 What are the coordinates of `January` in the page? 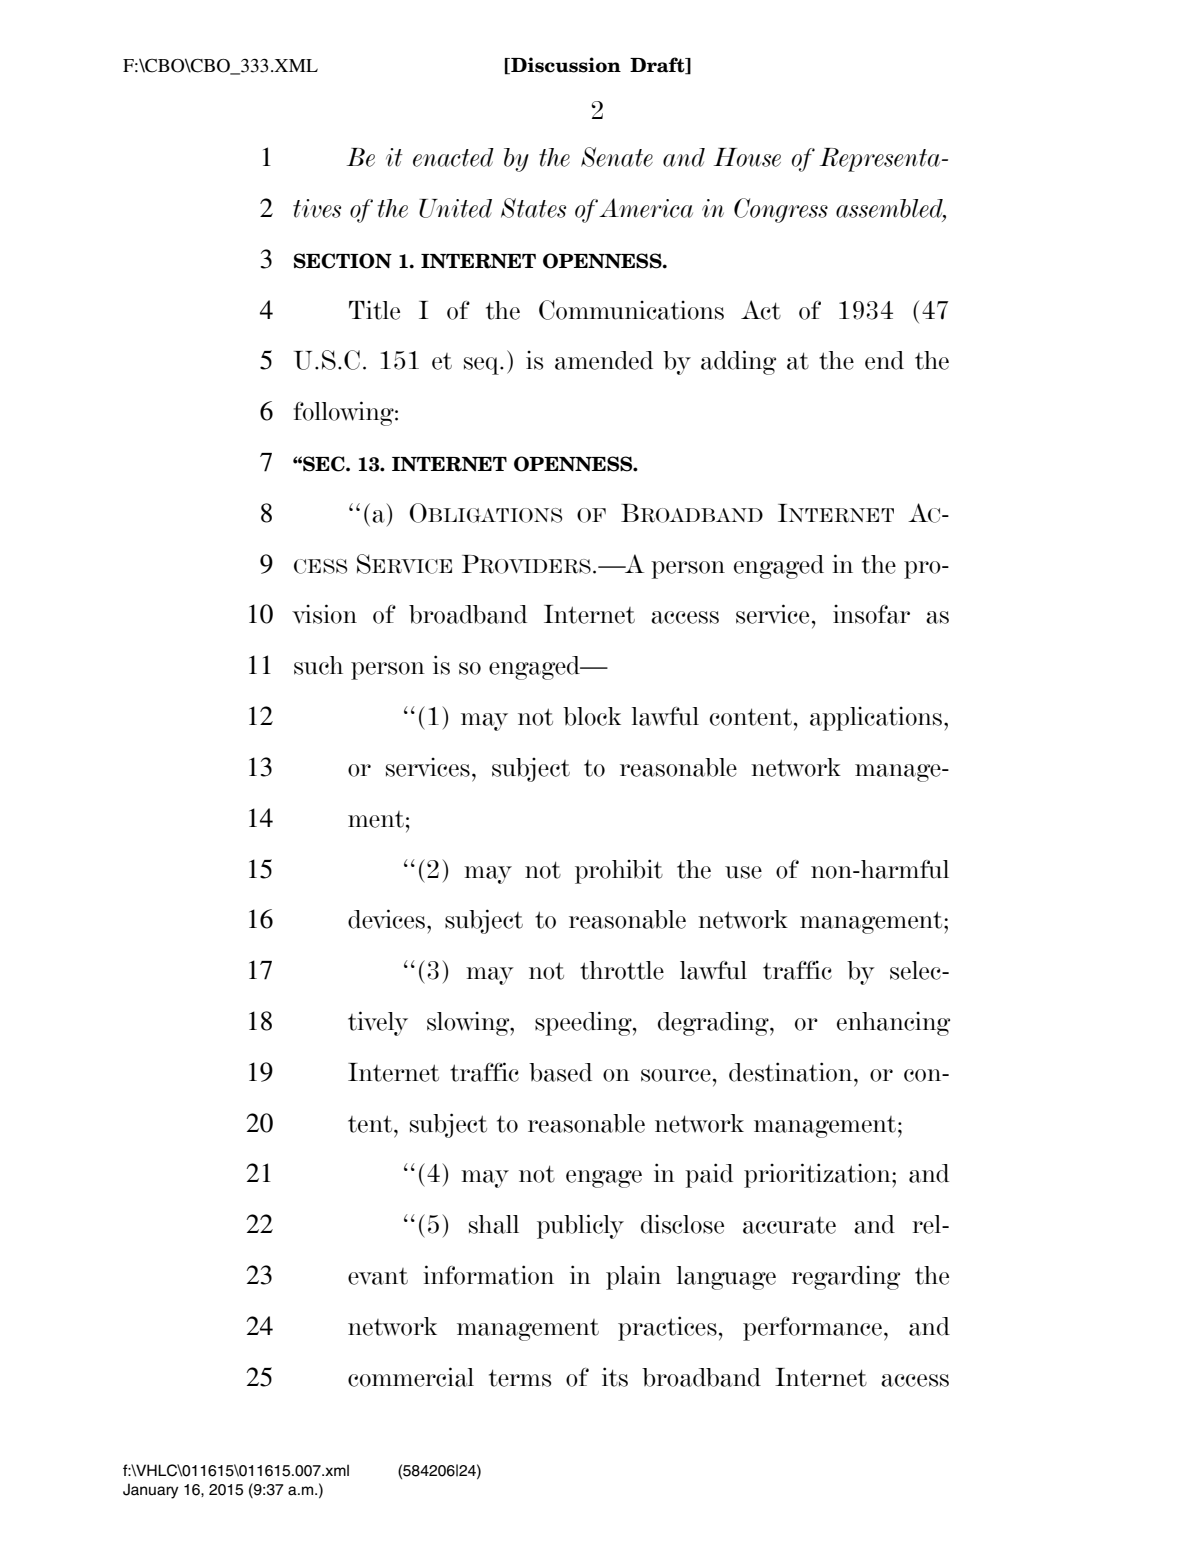 It's located at (151, 1491).
